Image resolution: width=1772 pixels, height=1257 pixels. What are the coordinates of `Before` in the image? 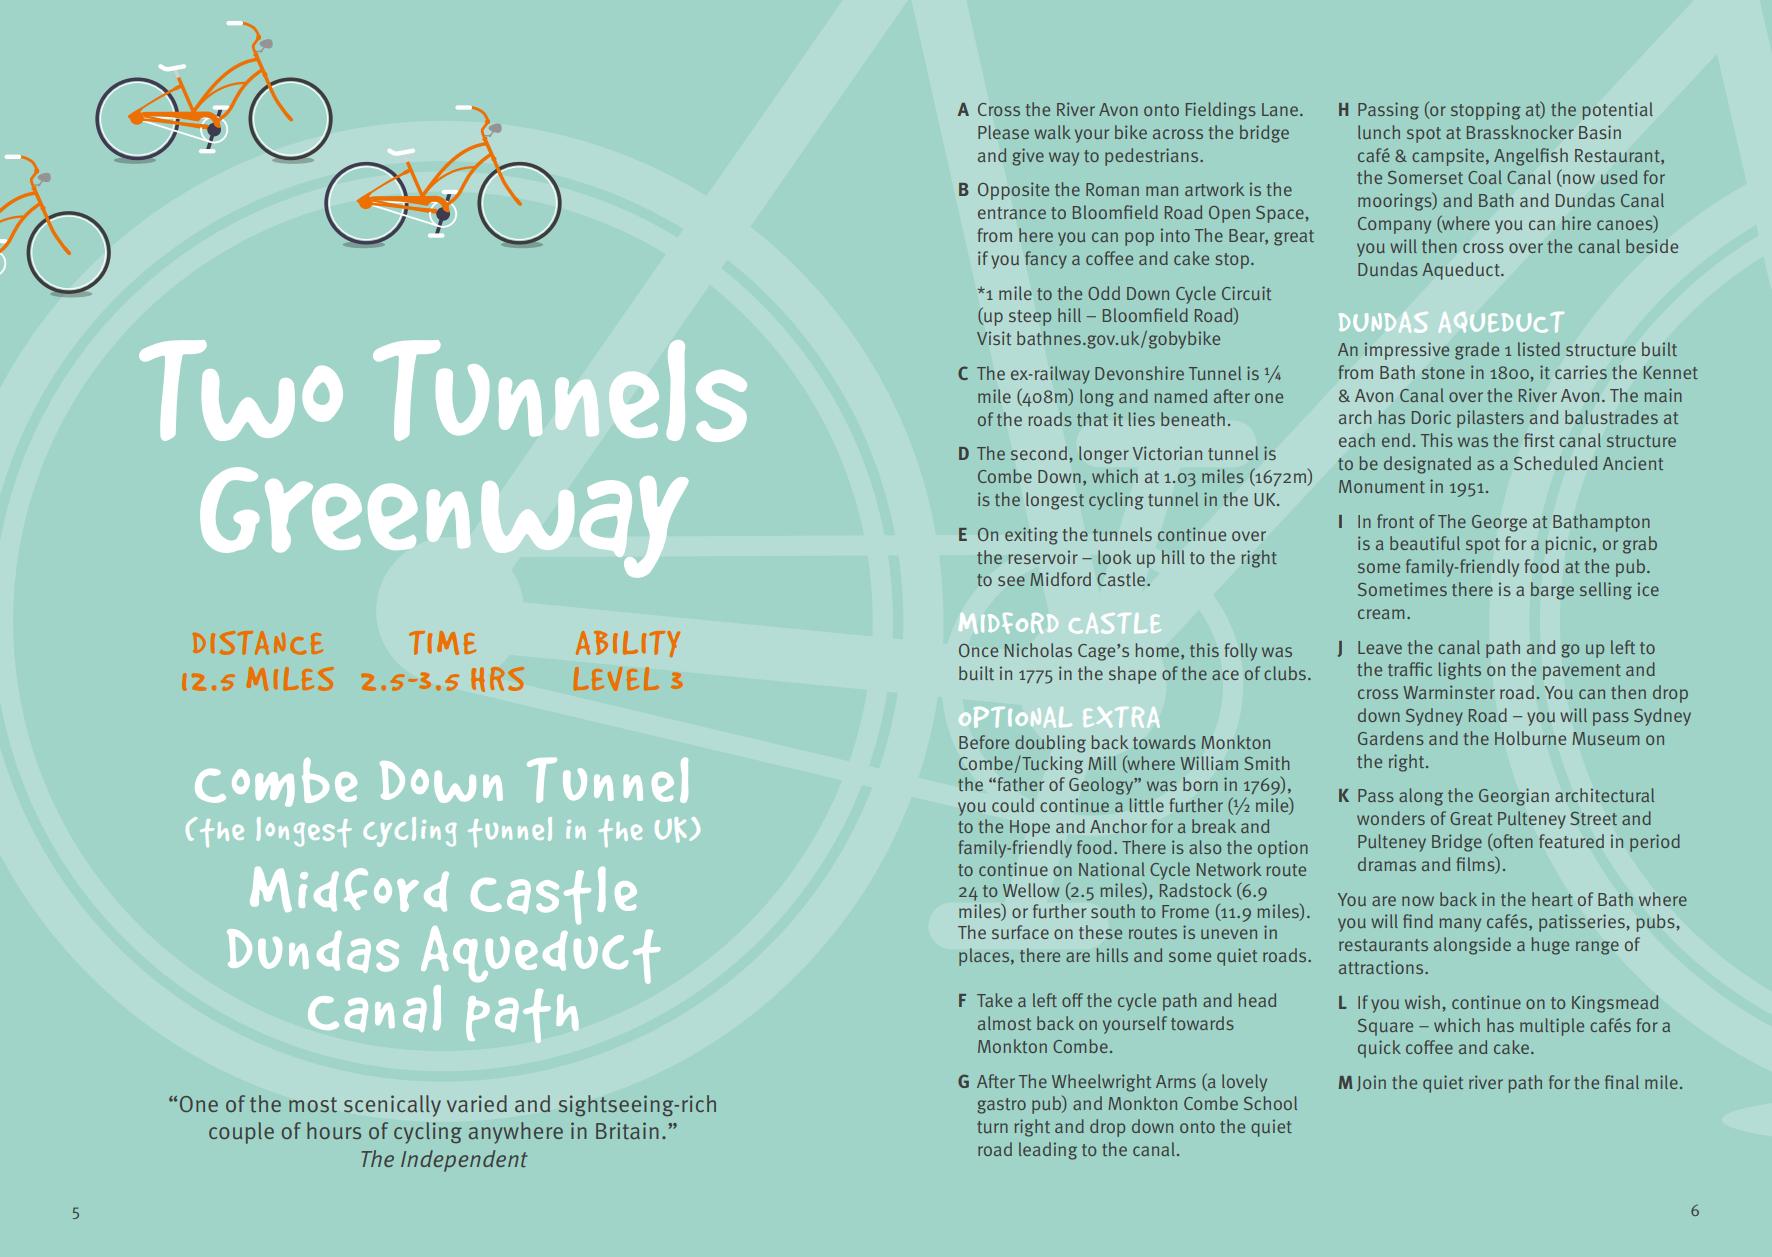 It's located at (984, 742).
